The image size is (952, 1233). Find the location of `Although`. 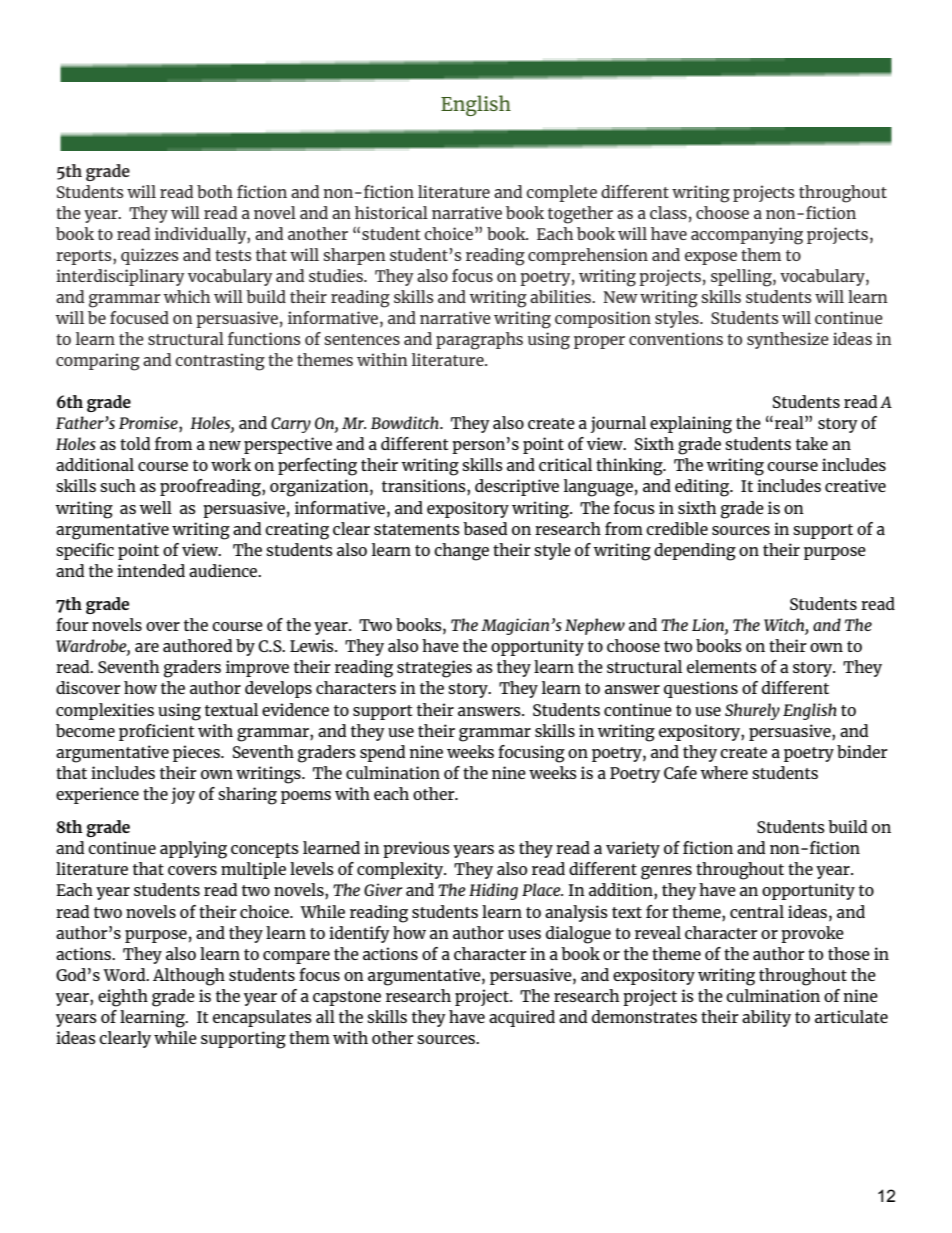

Although is located at coordinates (189, 977).
